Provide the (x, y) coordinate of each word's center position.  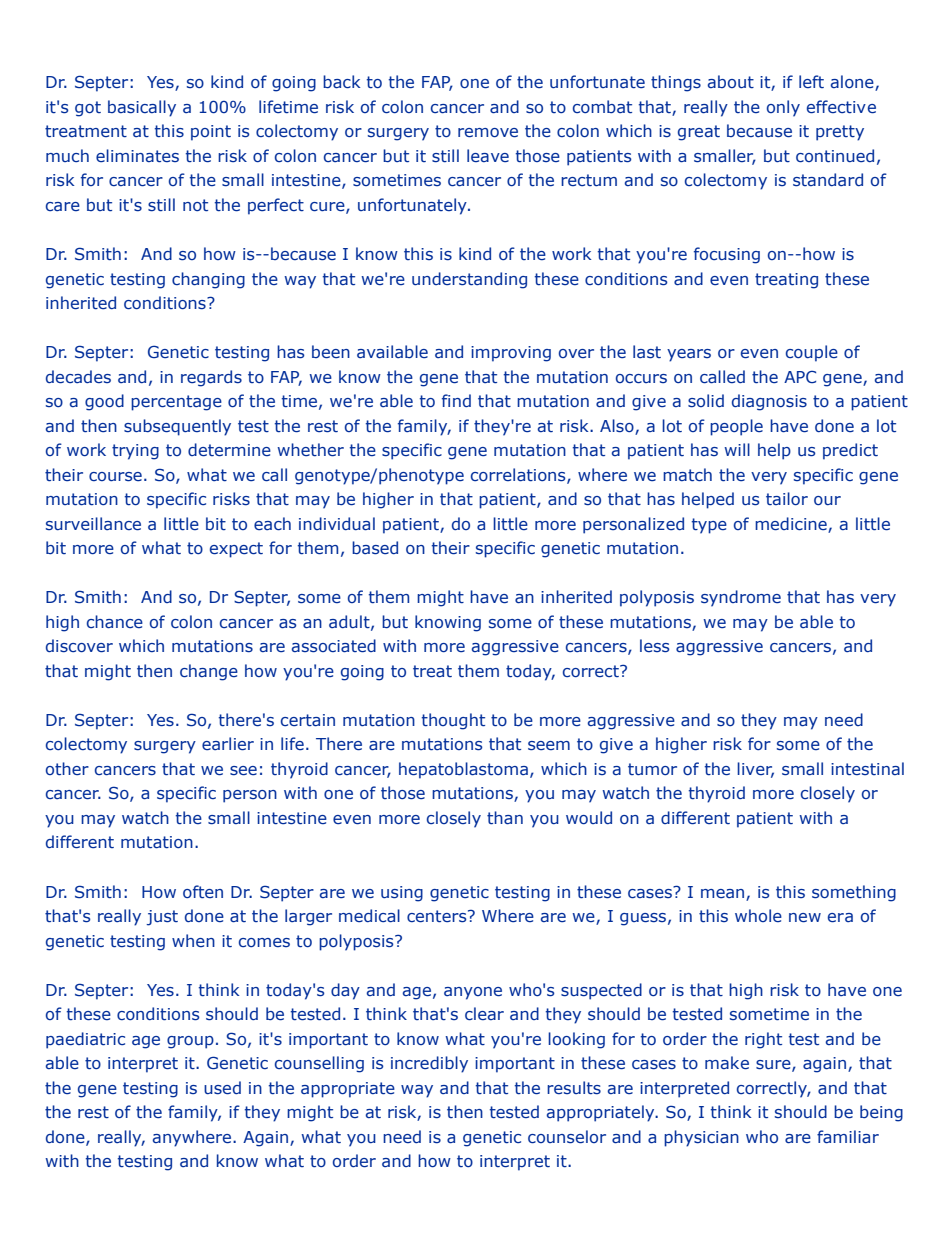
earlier (228, 744)
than (505, 818)
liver (755, 770)
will (737, 449)
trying (135, 452)
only (783, 108)
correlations (519, 475)
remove (488, 133)
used (222, 1088)
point (211, 133)
